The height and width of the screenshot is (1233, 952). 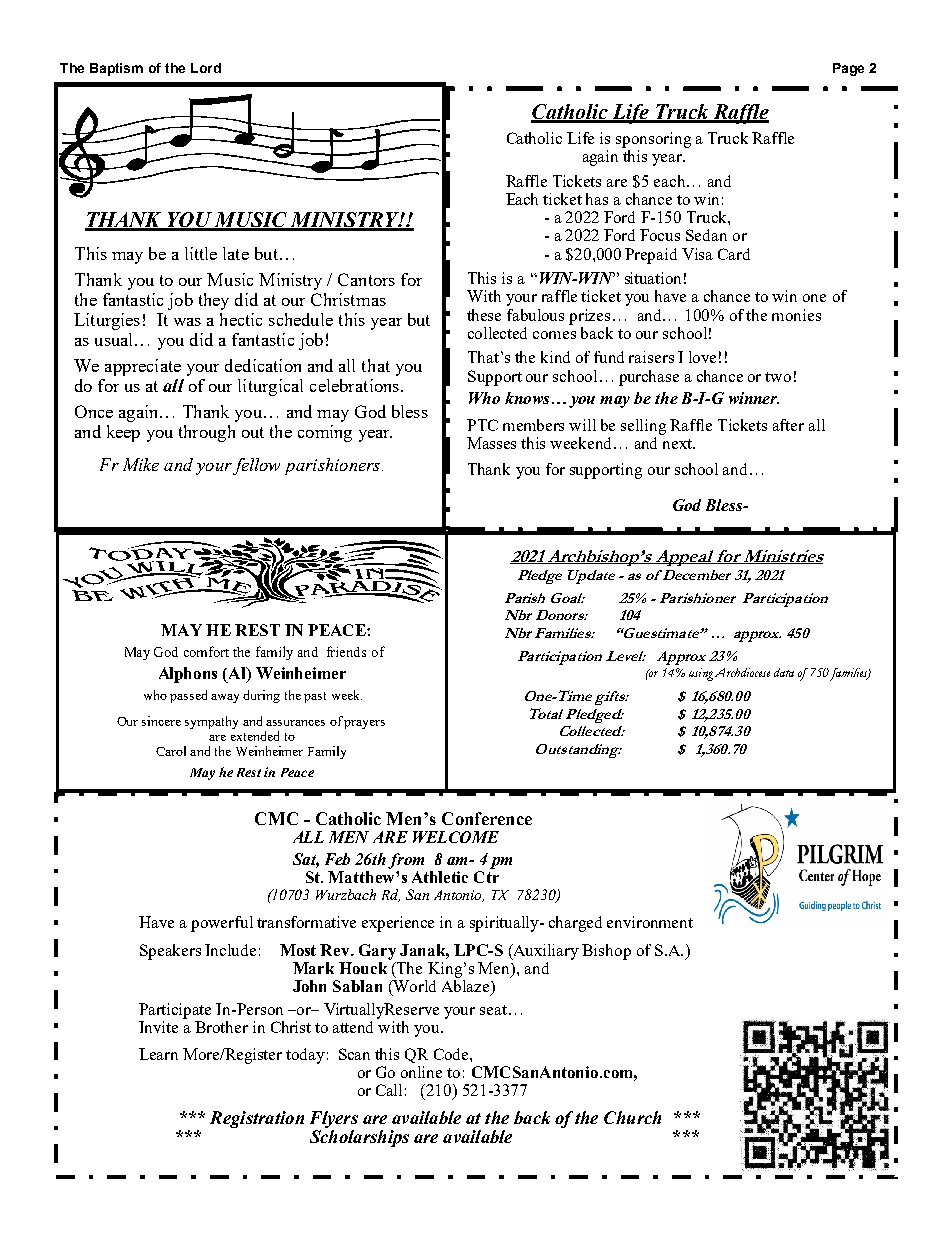 What do you see at coordinates (421, 1072) in the screenshot?
I see `online` at bounding box center [421, 1072].
